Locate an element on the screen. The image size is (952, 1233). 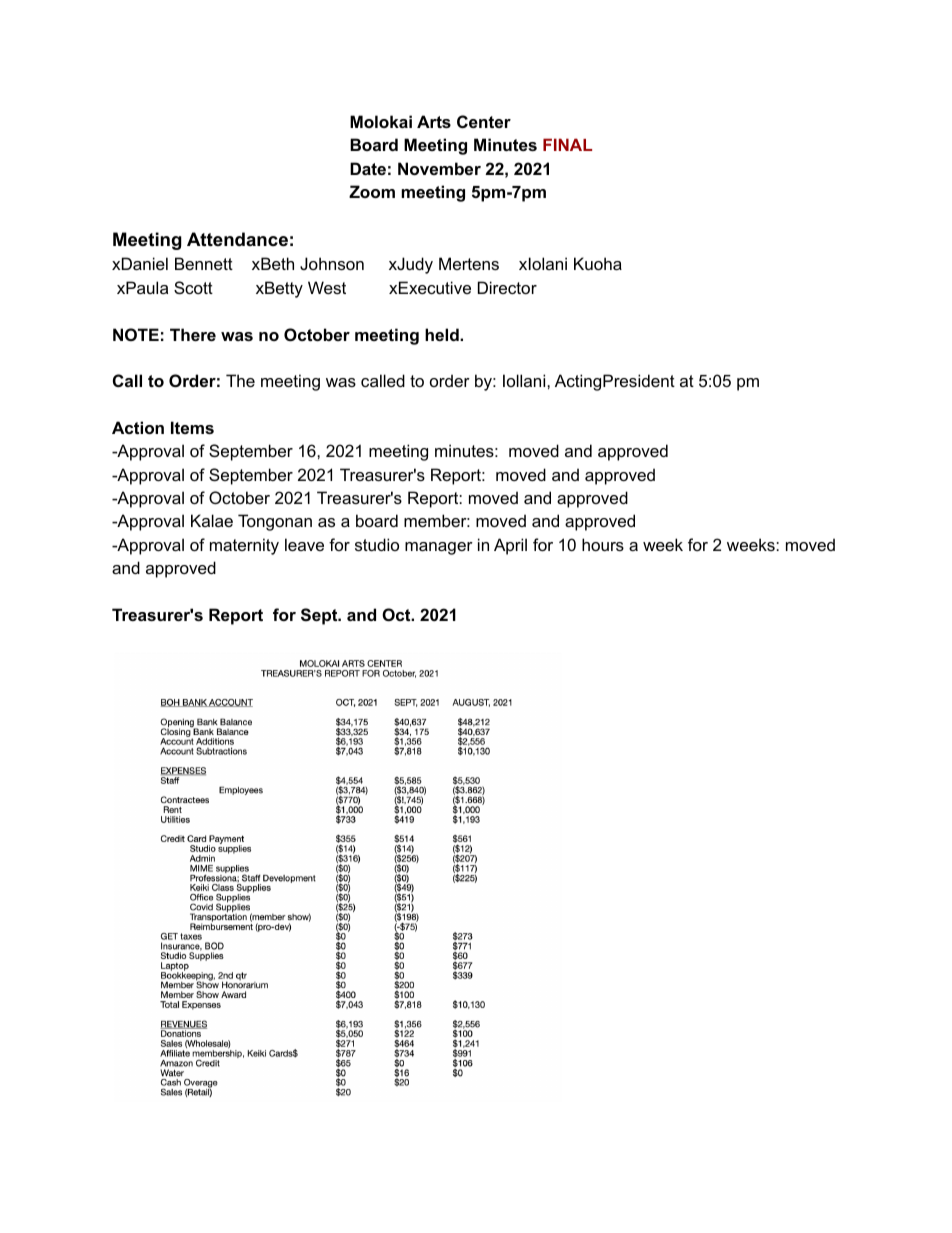
Director is located at coordinates (507, 287).
